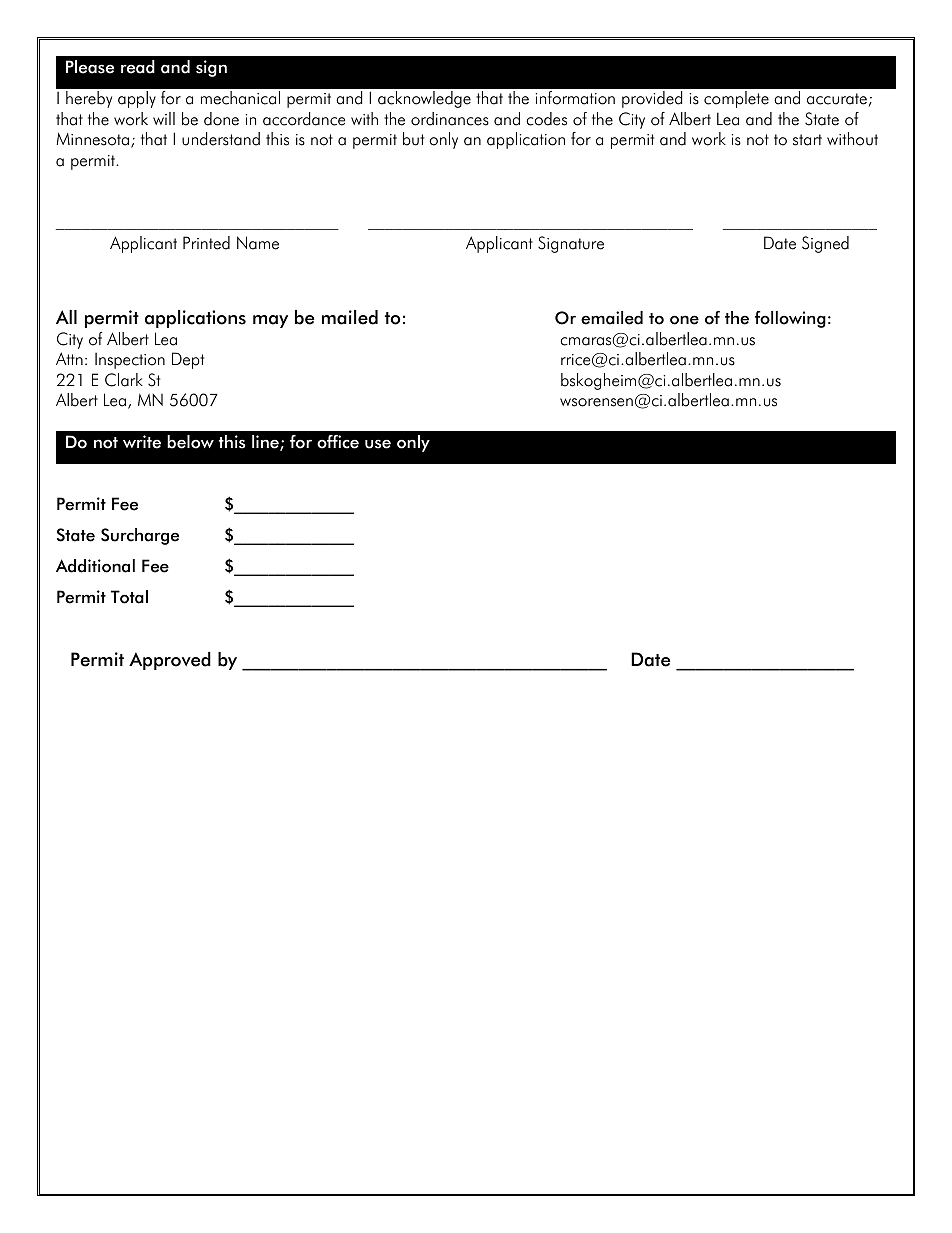 The height and width of the screenshot is (1233, 952). Describe the element at coordinates (270, 321) in the screenshot. I see `may` at that location.
